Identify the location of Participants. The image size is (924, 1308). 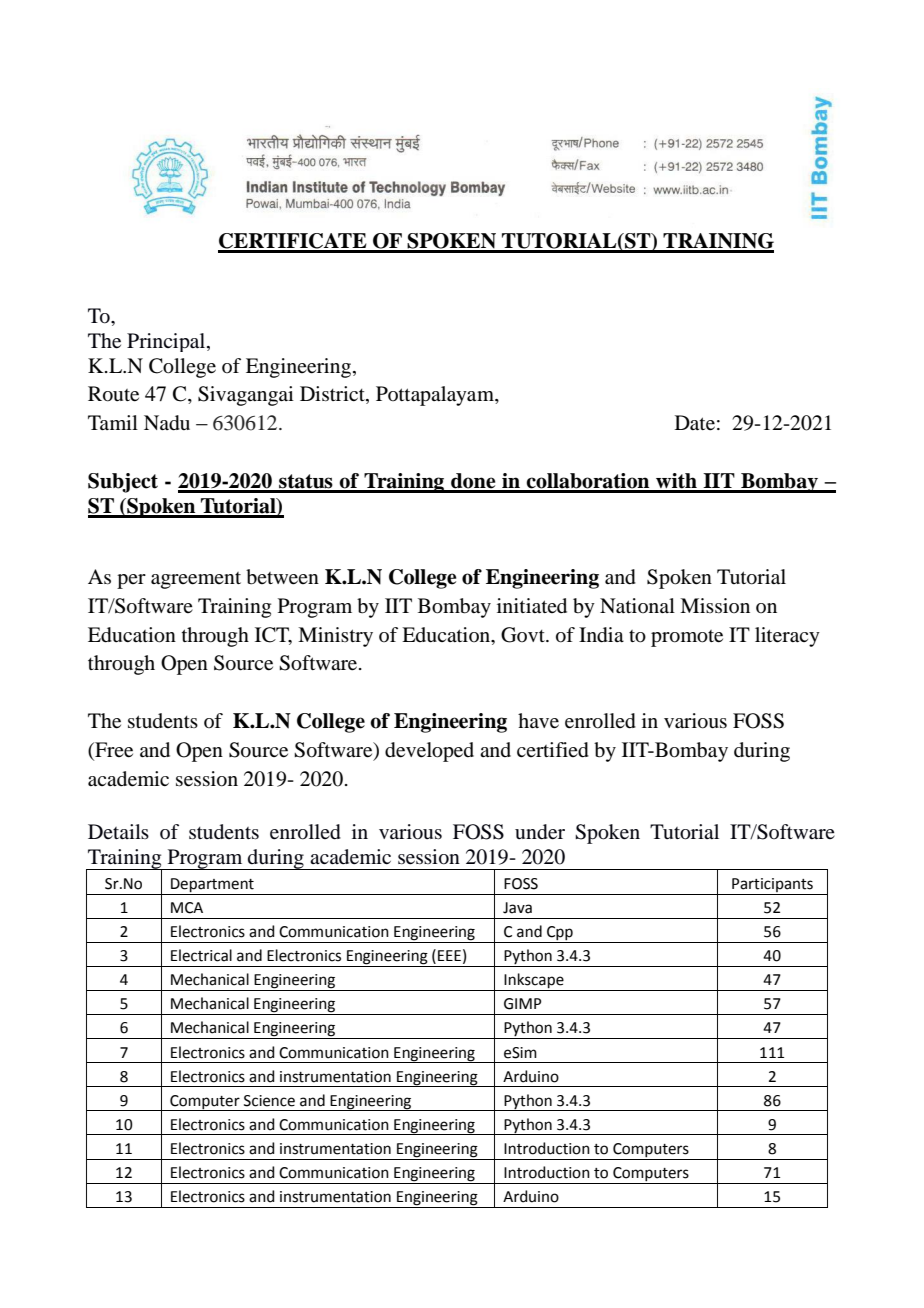
(772, 885).
